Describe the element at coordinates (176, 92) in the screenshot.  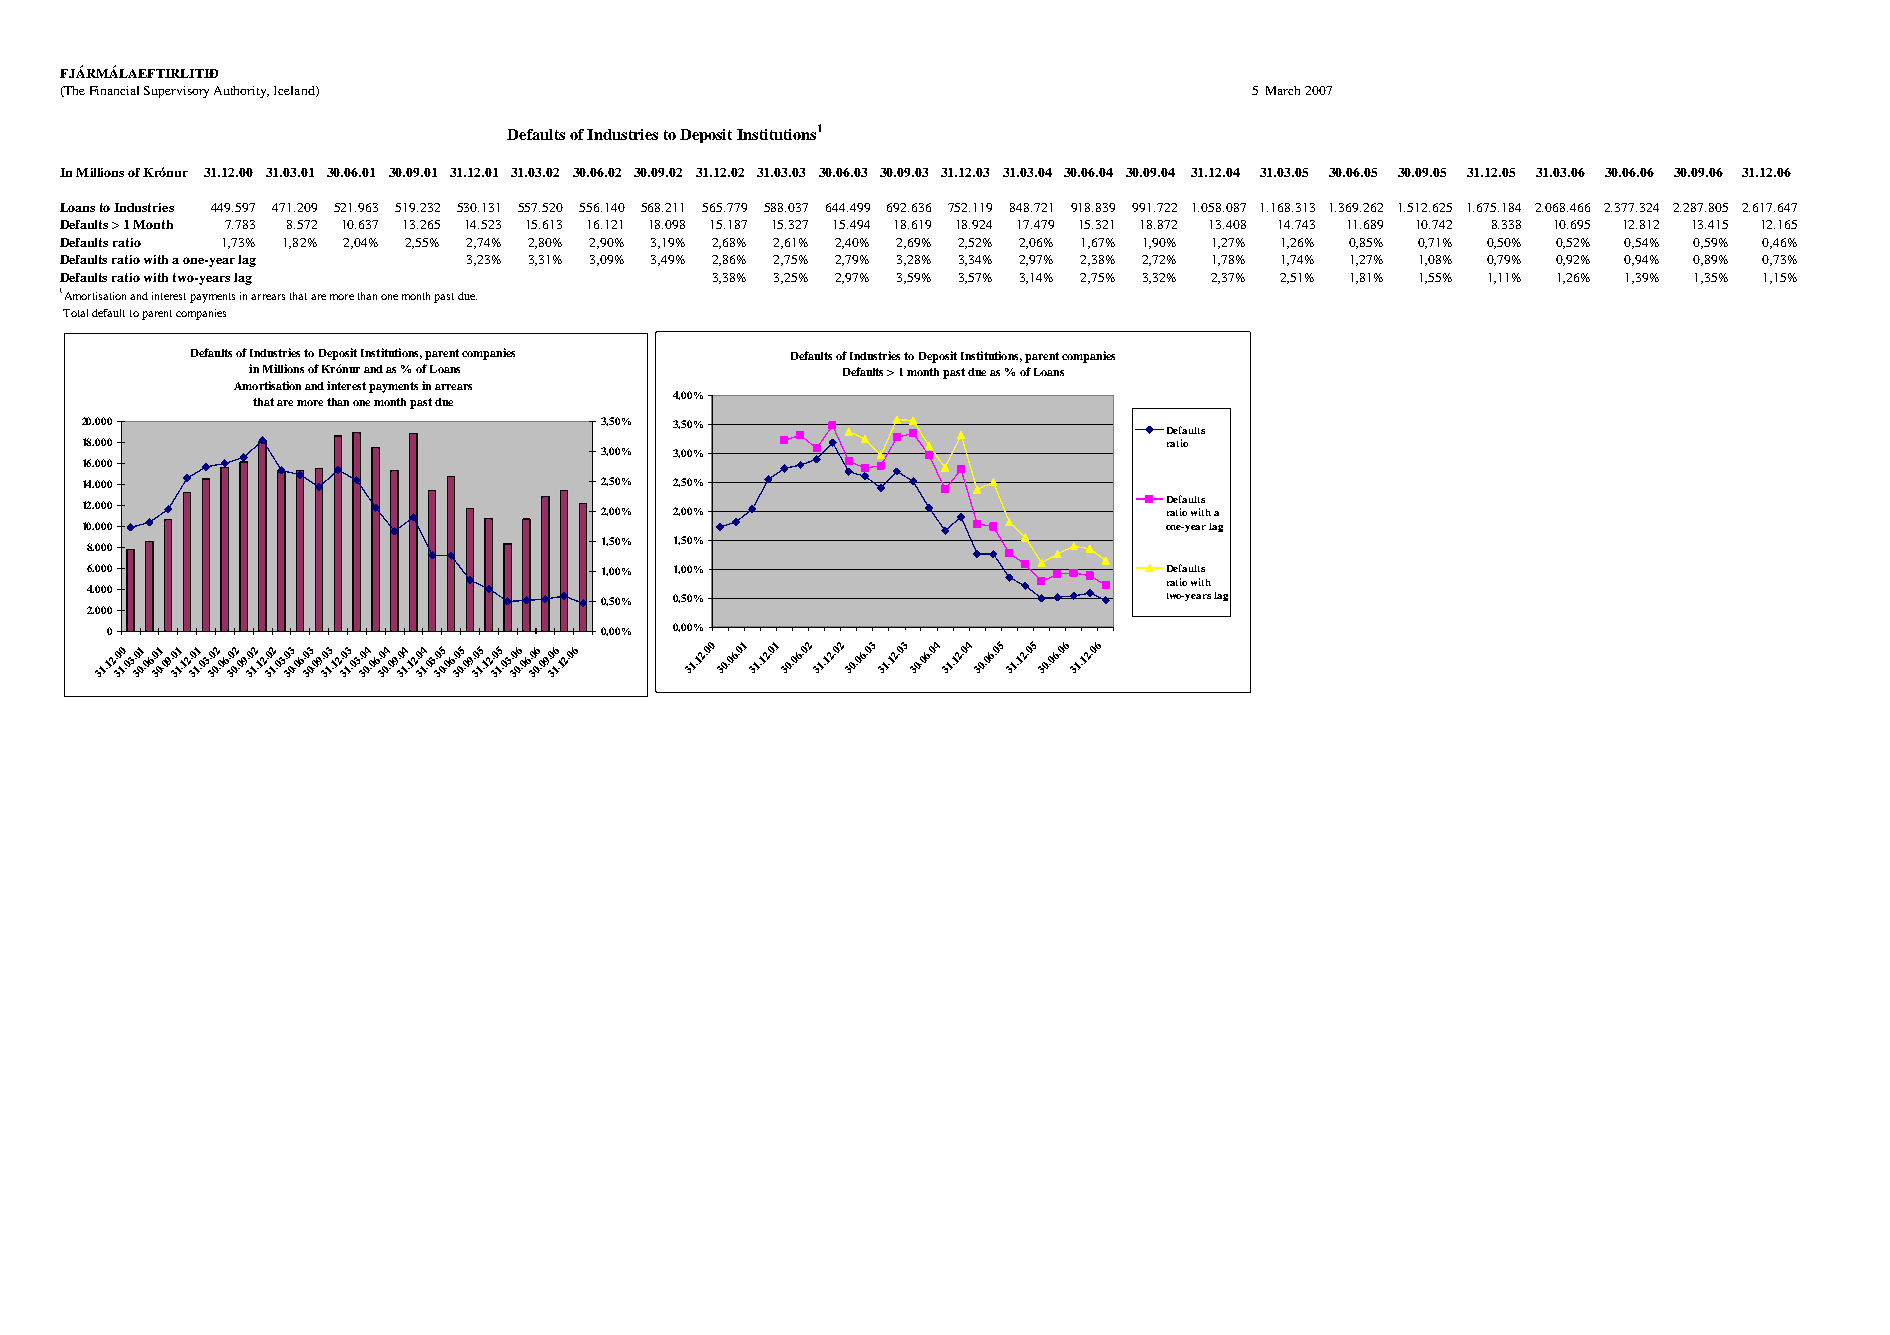
I see `Supervisory` at that location.
